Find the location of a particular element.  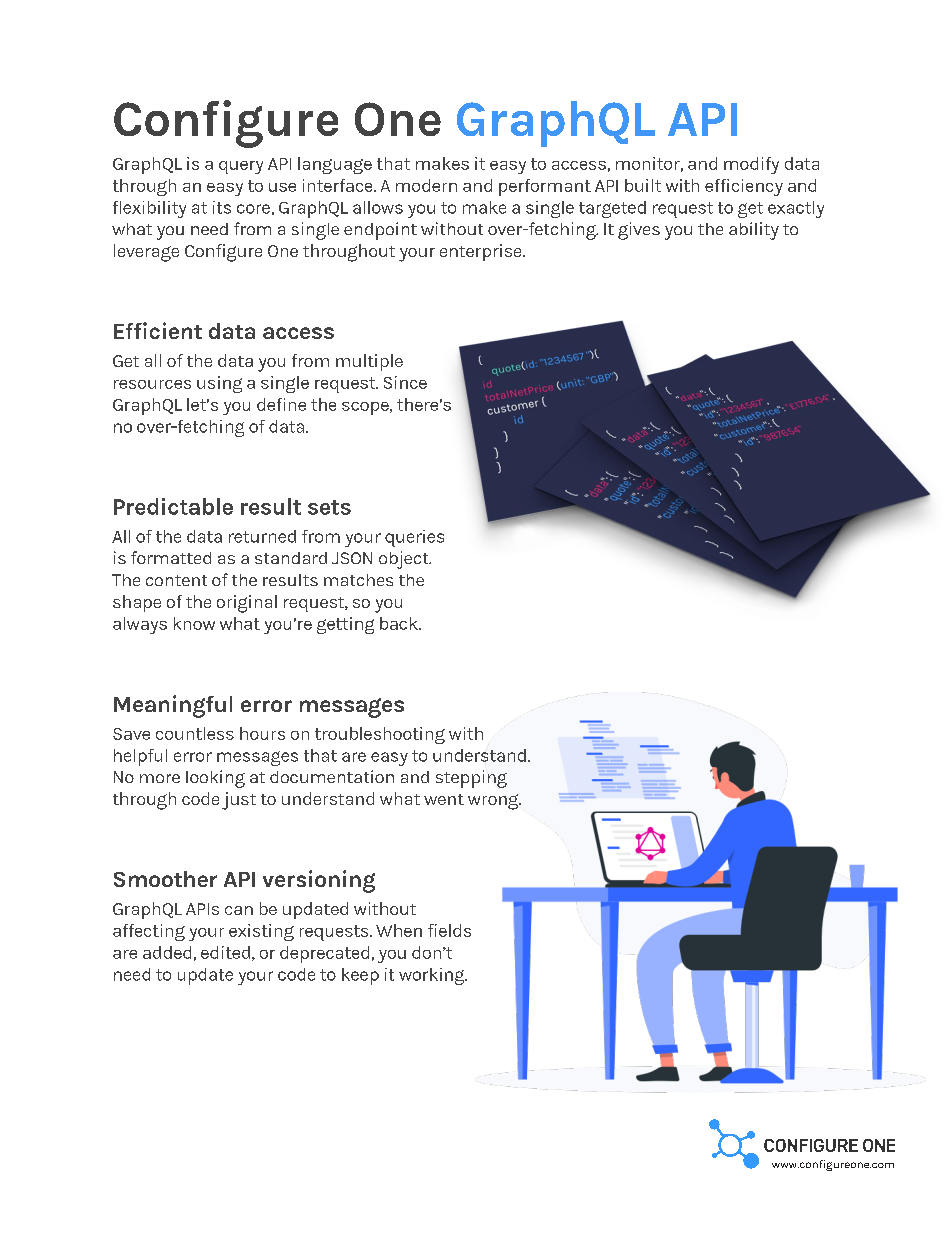

efficiency is located at coordinates (744, 187).
